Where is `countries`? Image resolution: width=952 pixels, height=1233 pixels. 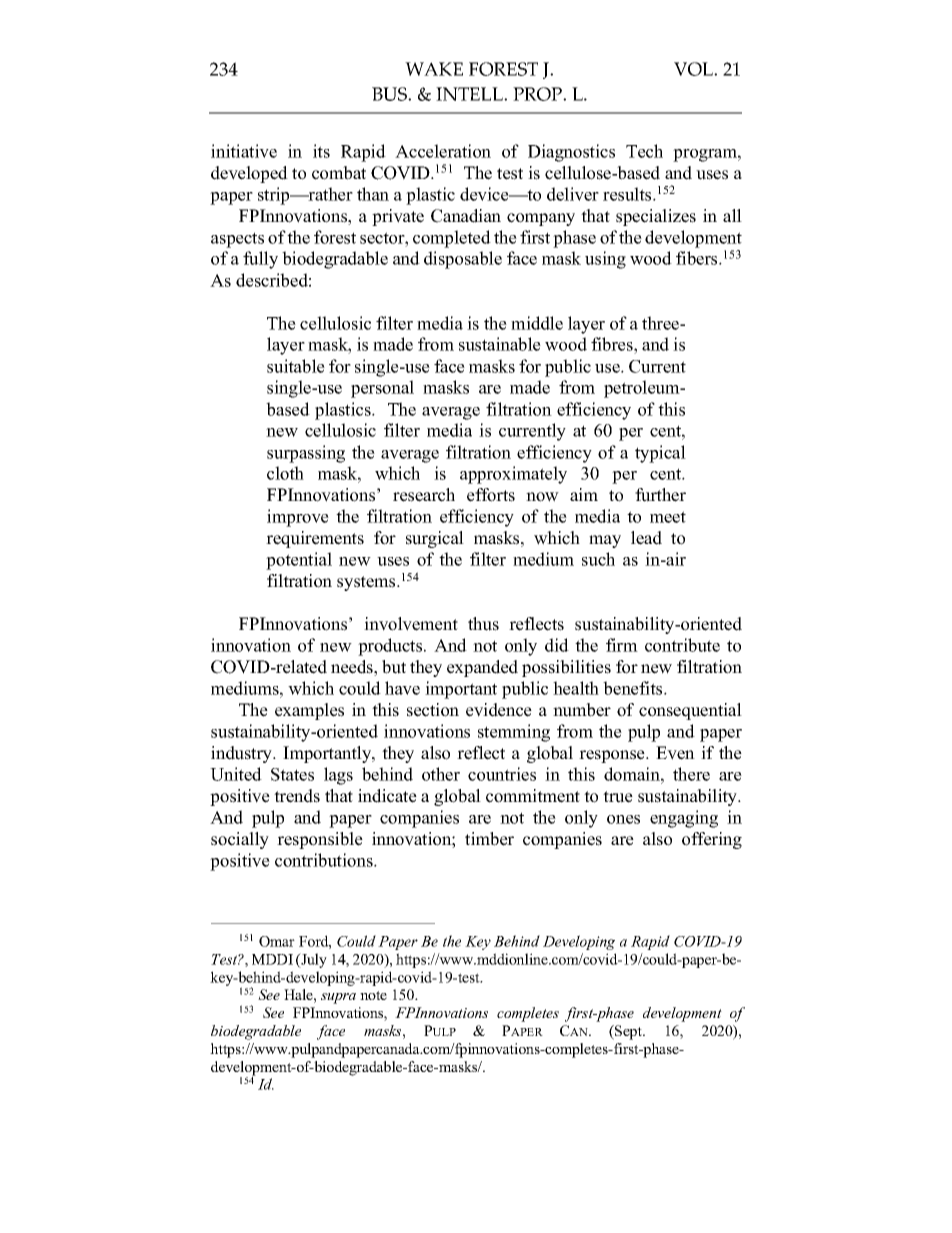 countries is located at coordinates (502, 774).
